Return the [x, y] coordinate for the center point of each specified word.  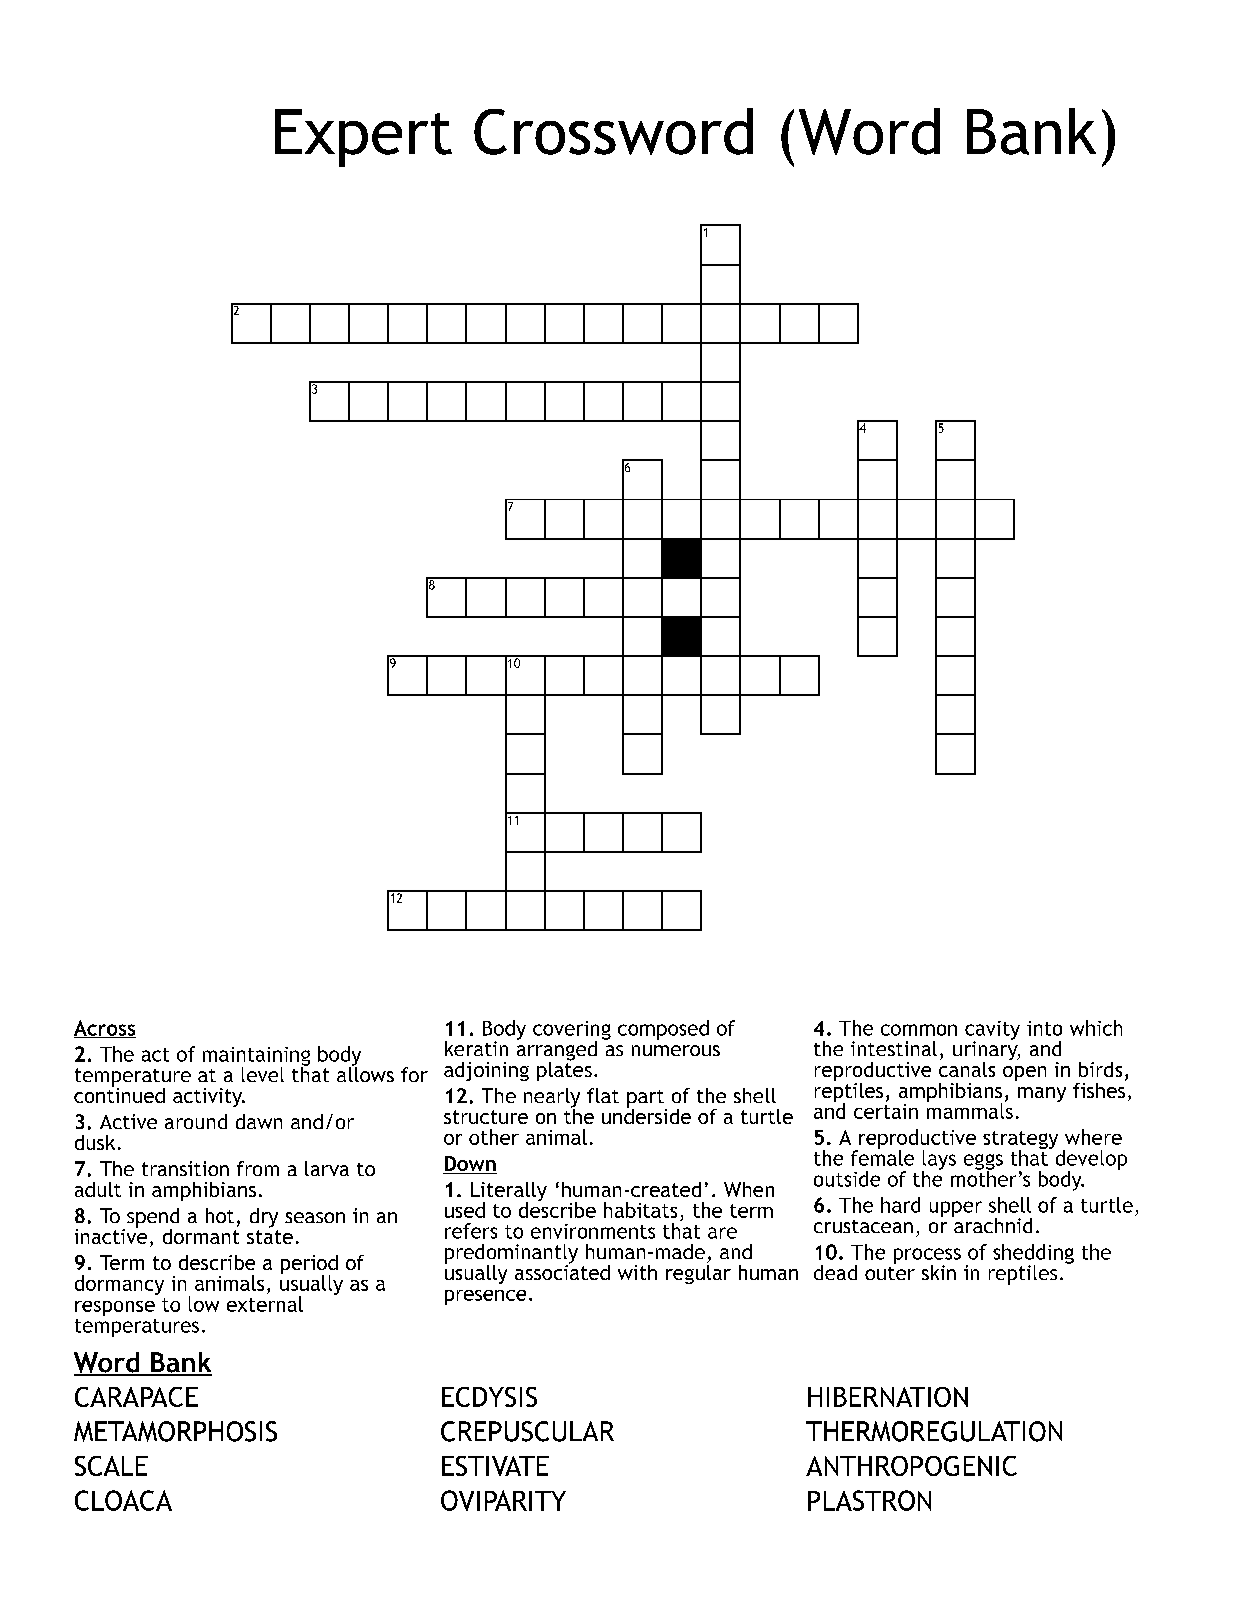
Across [105, 1029]
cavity [992, 1031]
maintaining [256, 1057]
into [1044, 1028]
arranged [557, 1050]
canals [967, 1068]
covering [572, 1031]
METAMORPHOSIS [175, 1431]
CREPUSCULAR [527, 1431]
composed [663, 1030]
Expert [363, 138]
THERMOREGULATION [934, 1431]
